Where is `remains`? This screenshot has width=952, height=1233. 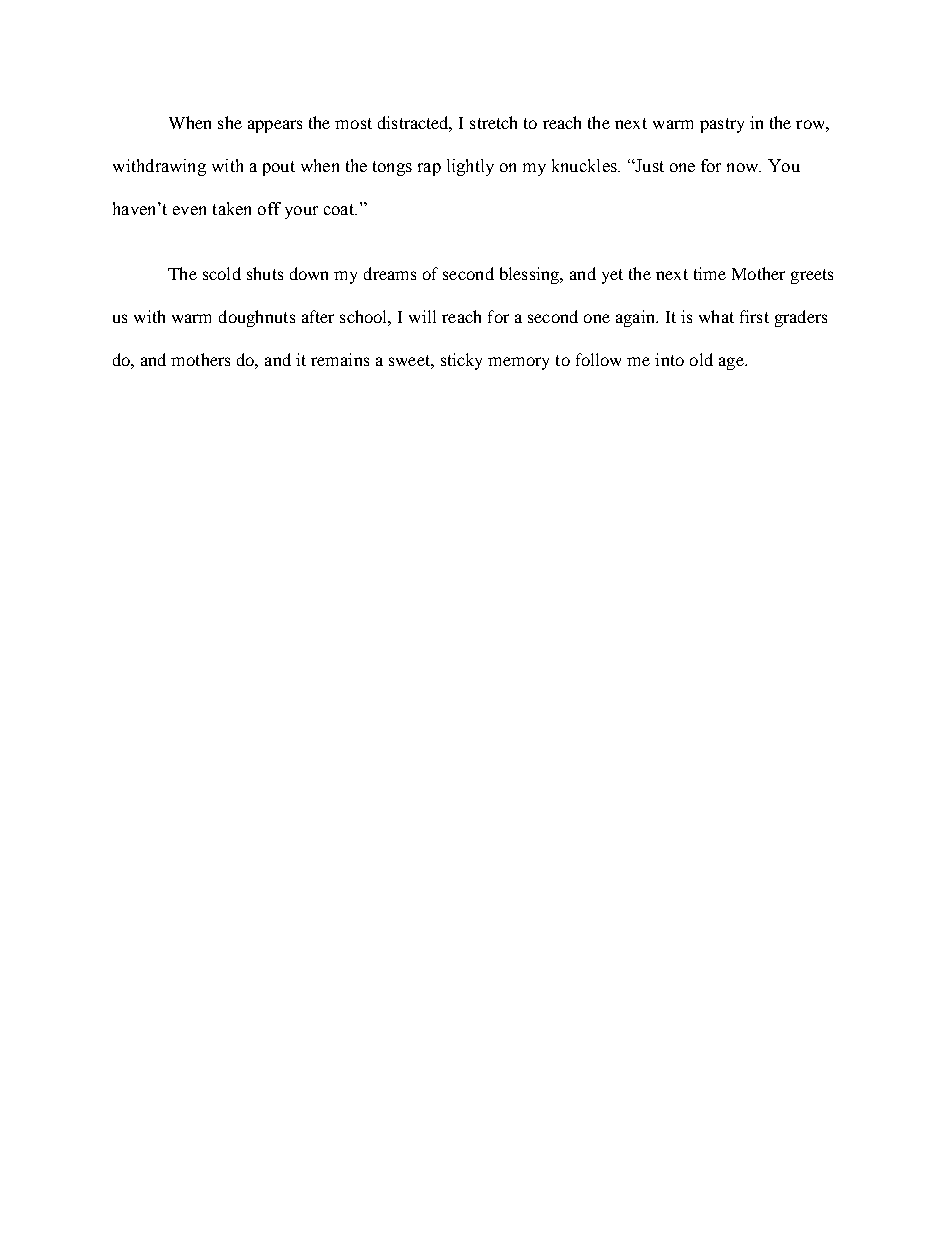 remains is located at coordinates (340, 359).
